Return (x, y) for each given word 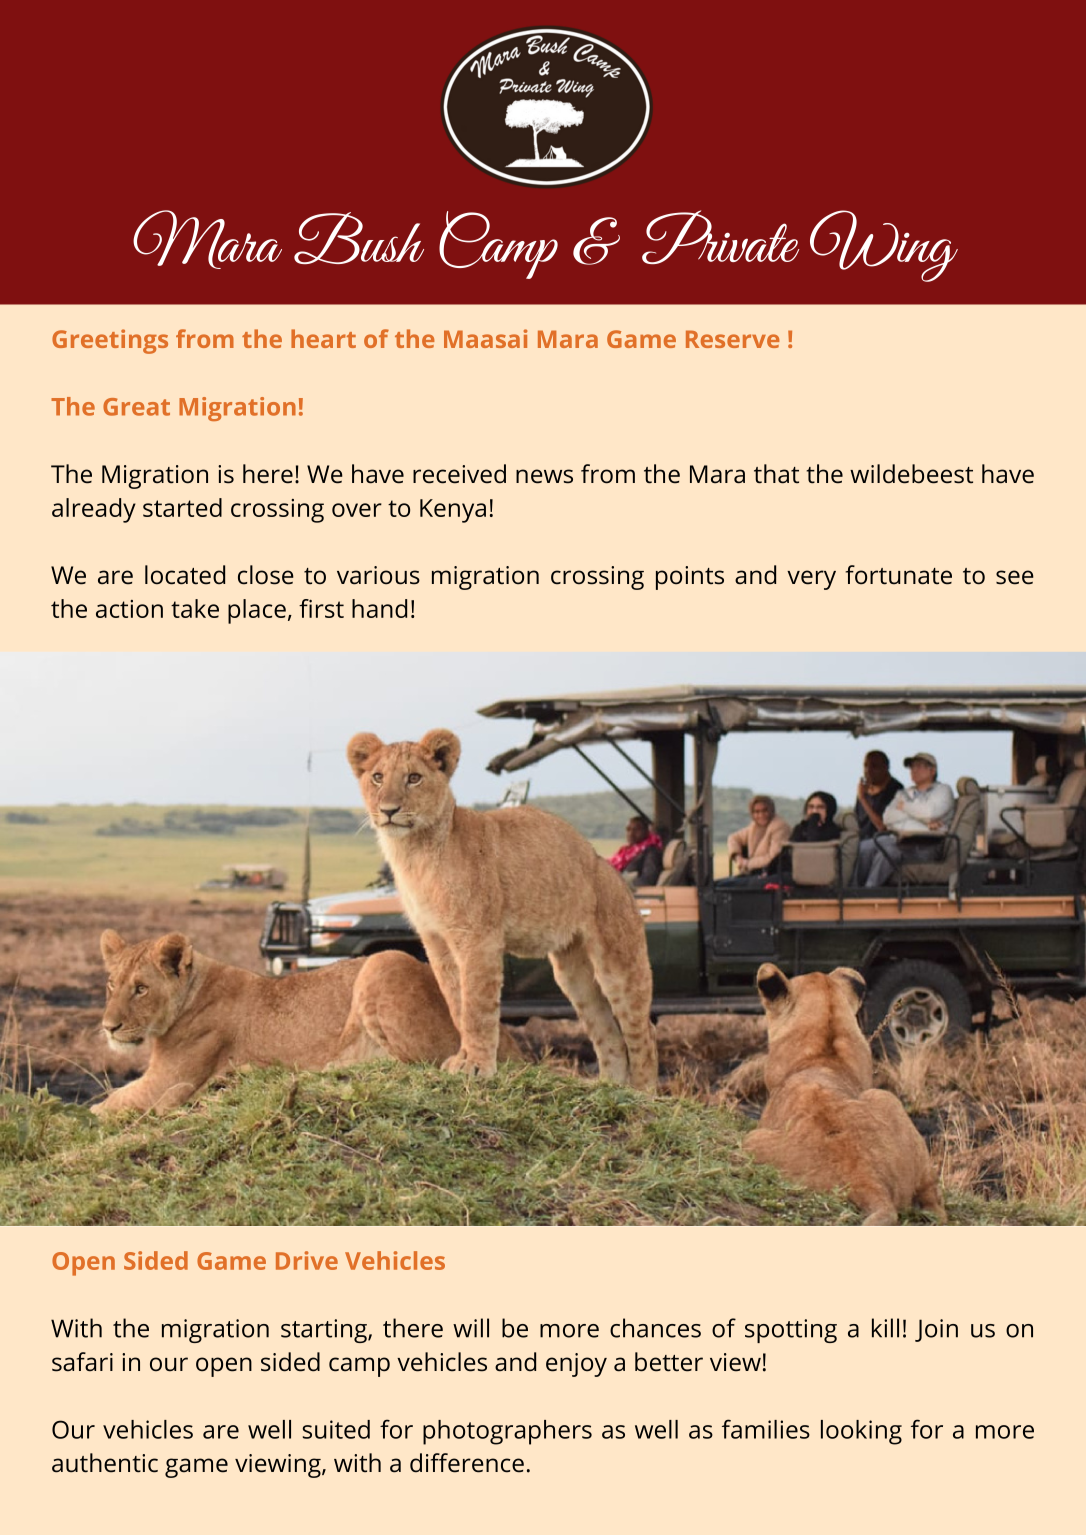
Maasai (485, 338)
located (185, 575)
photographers (507, 1432)
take (195, 608)
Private (720, 237)
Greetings (110, 341)
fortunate (898, 575)
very (811, 580)
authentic (105, 1463)
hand (379, 608)
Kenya (453, 511)
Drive (307, 1260)
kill (885, 1328)
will (471, 1328)
